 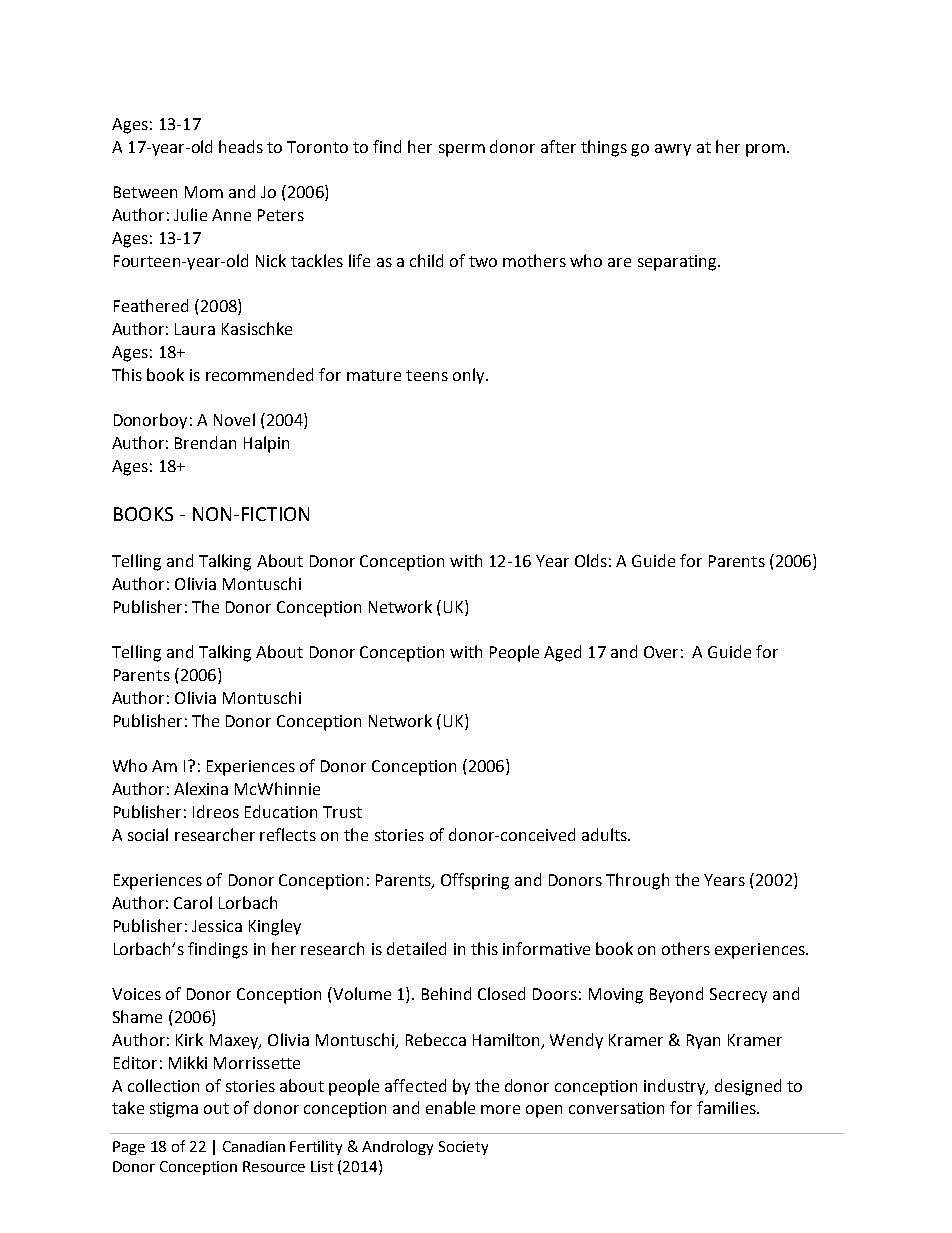 What do you see at coordinates (673, 150) in the page?
I see `awry` at bounding box center [673, 150].
